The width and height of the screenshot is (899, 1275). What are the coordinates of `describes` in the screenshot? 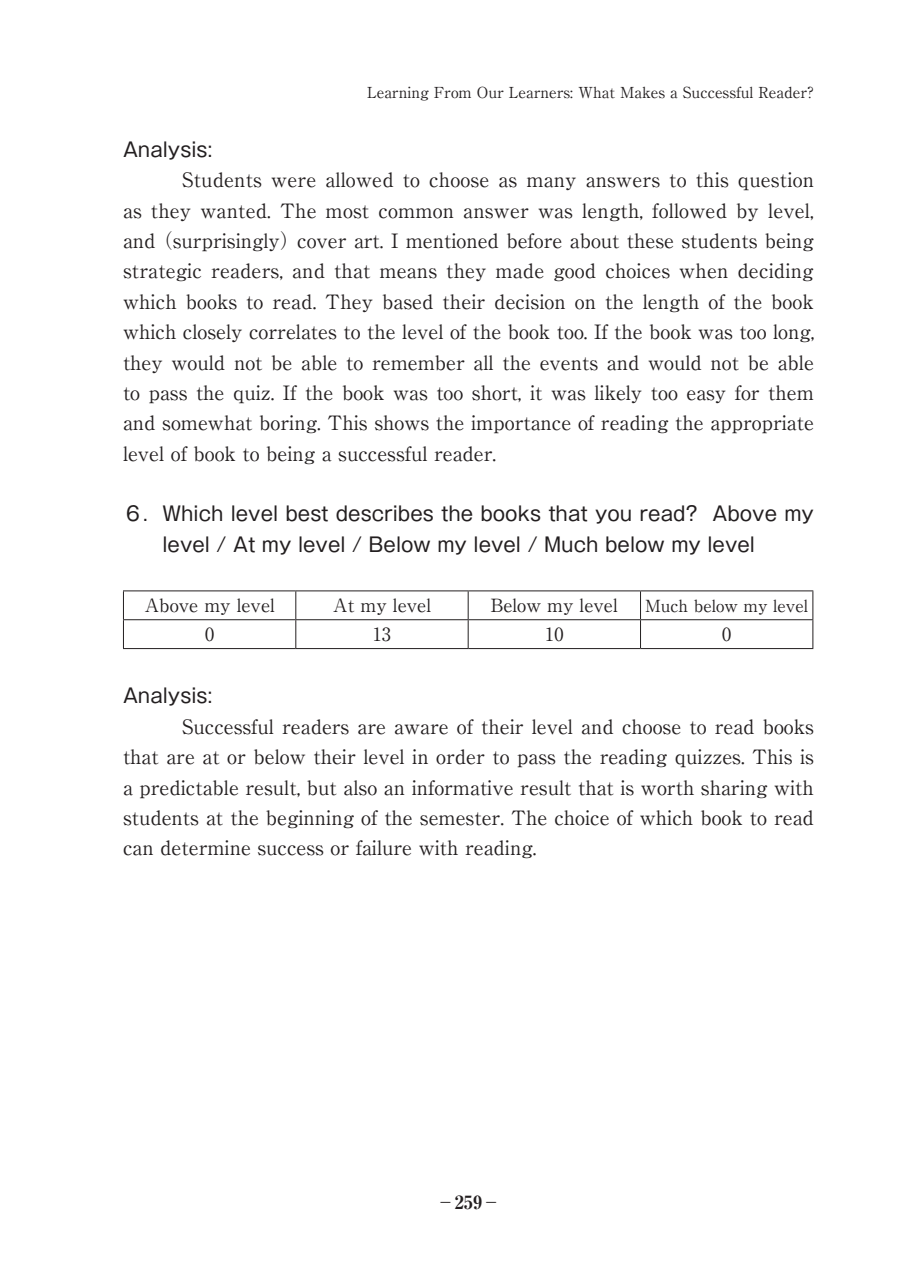 It's located at (384, 513).
